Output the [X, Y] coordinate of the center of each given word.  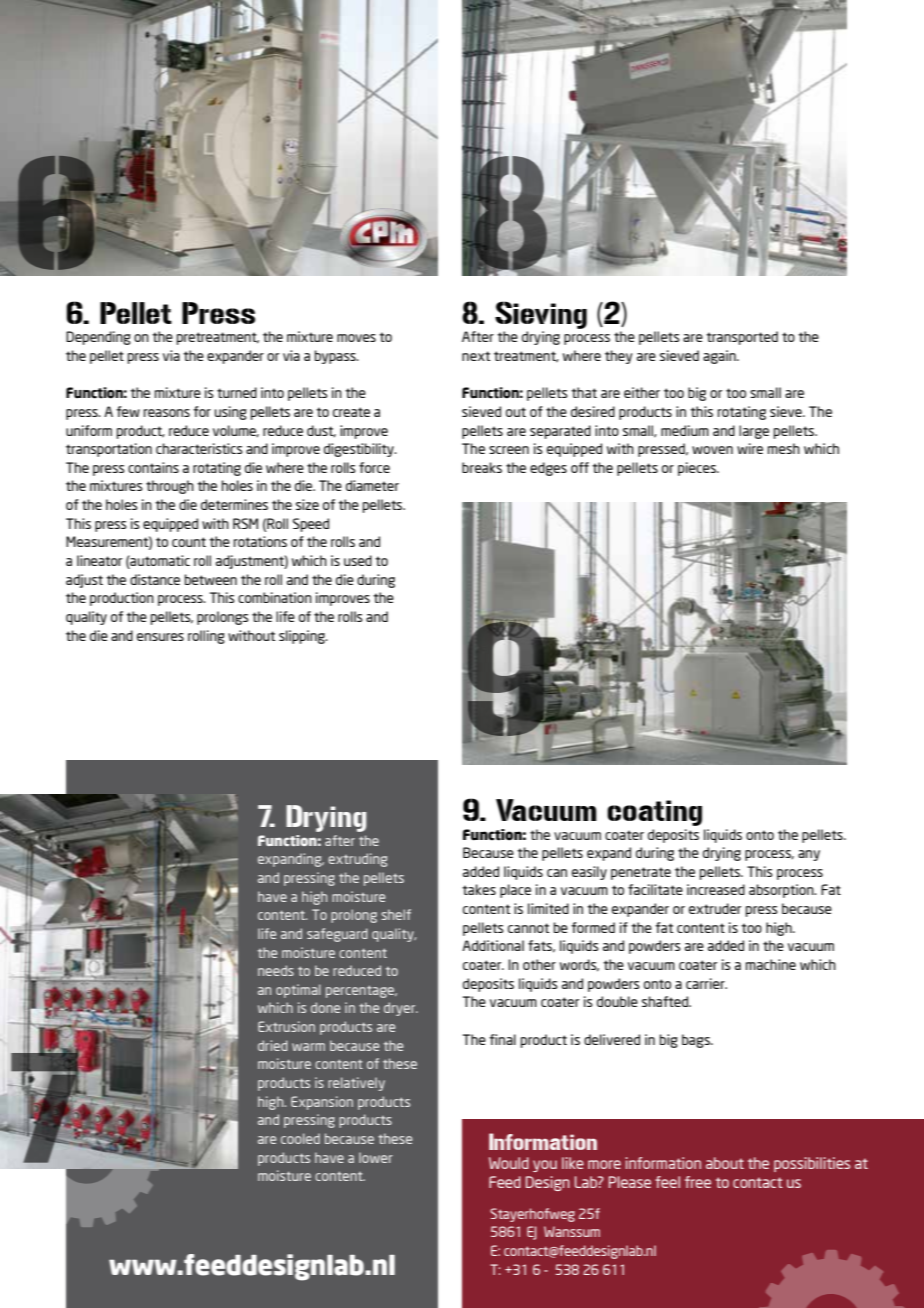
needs [276, 970]
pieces [698, 469]
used [358, 560]
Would [509, 1163]
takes [479, 889]
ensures [160, 637]
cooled [300, 1138]
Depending [98, 338]
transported [742, 338]
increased [716, 889]
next [476, 356]
